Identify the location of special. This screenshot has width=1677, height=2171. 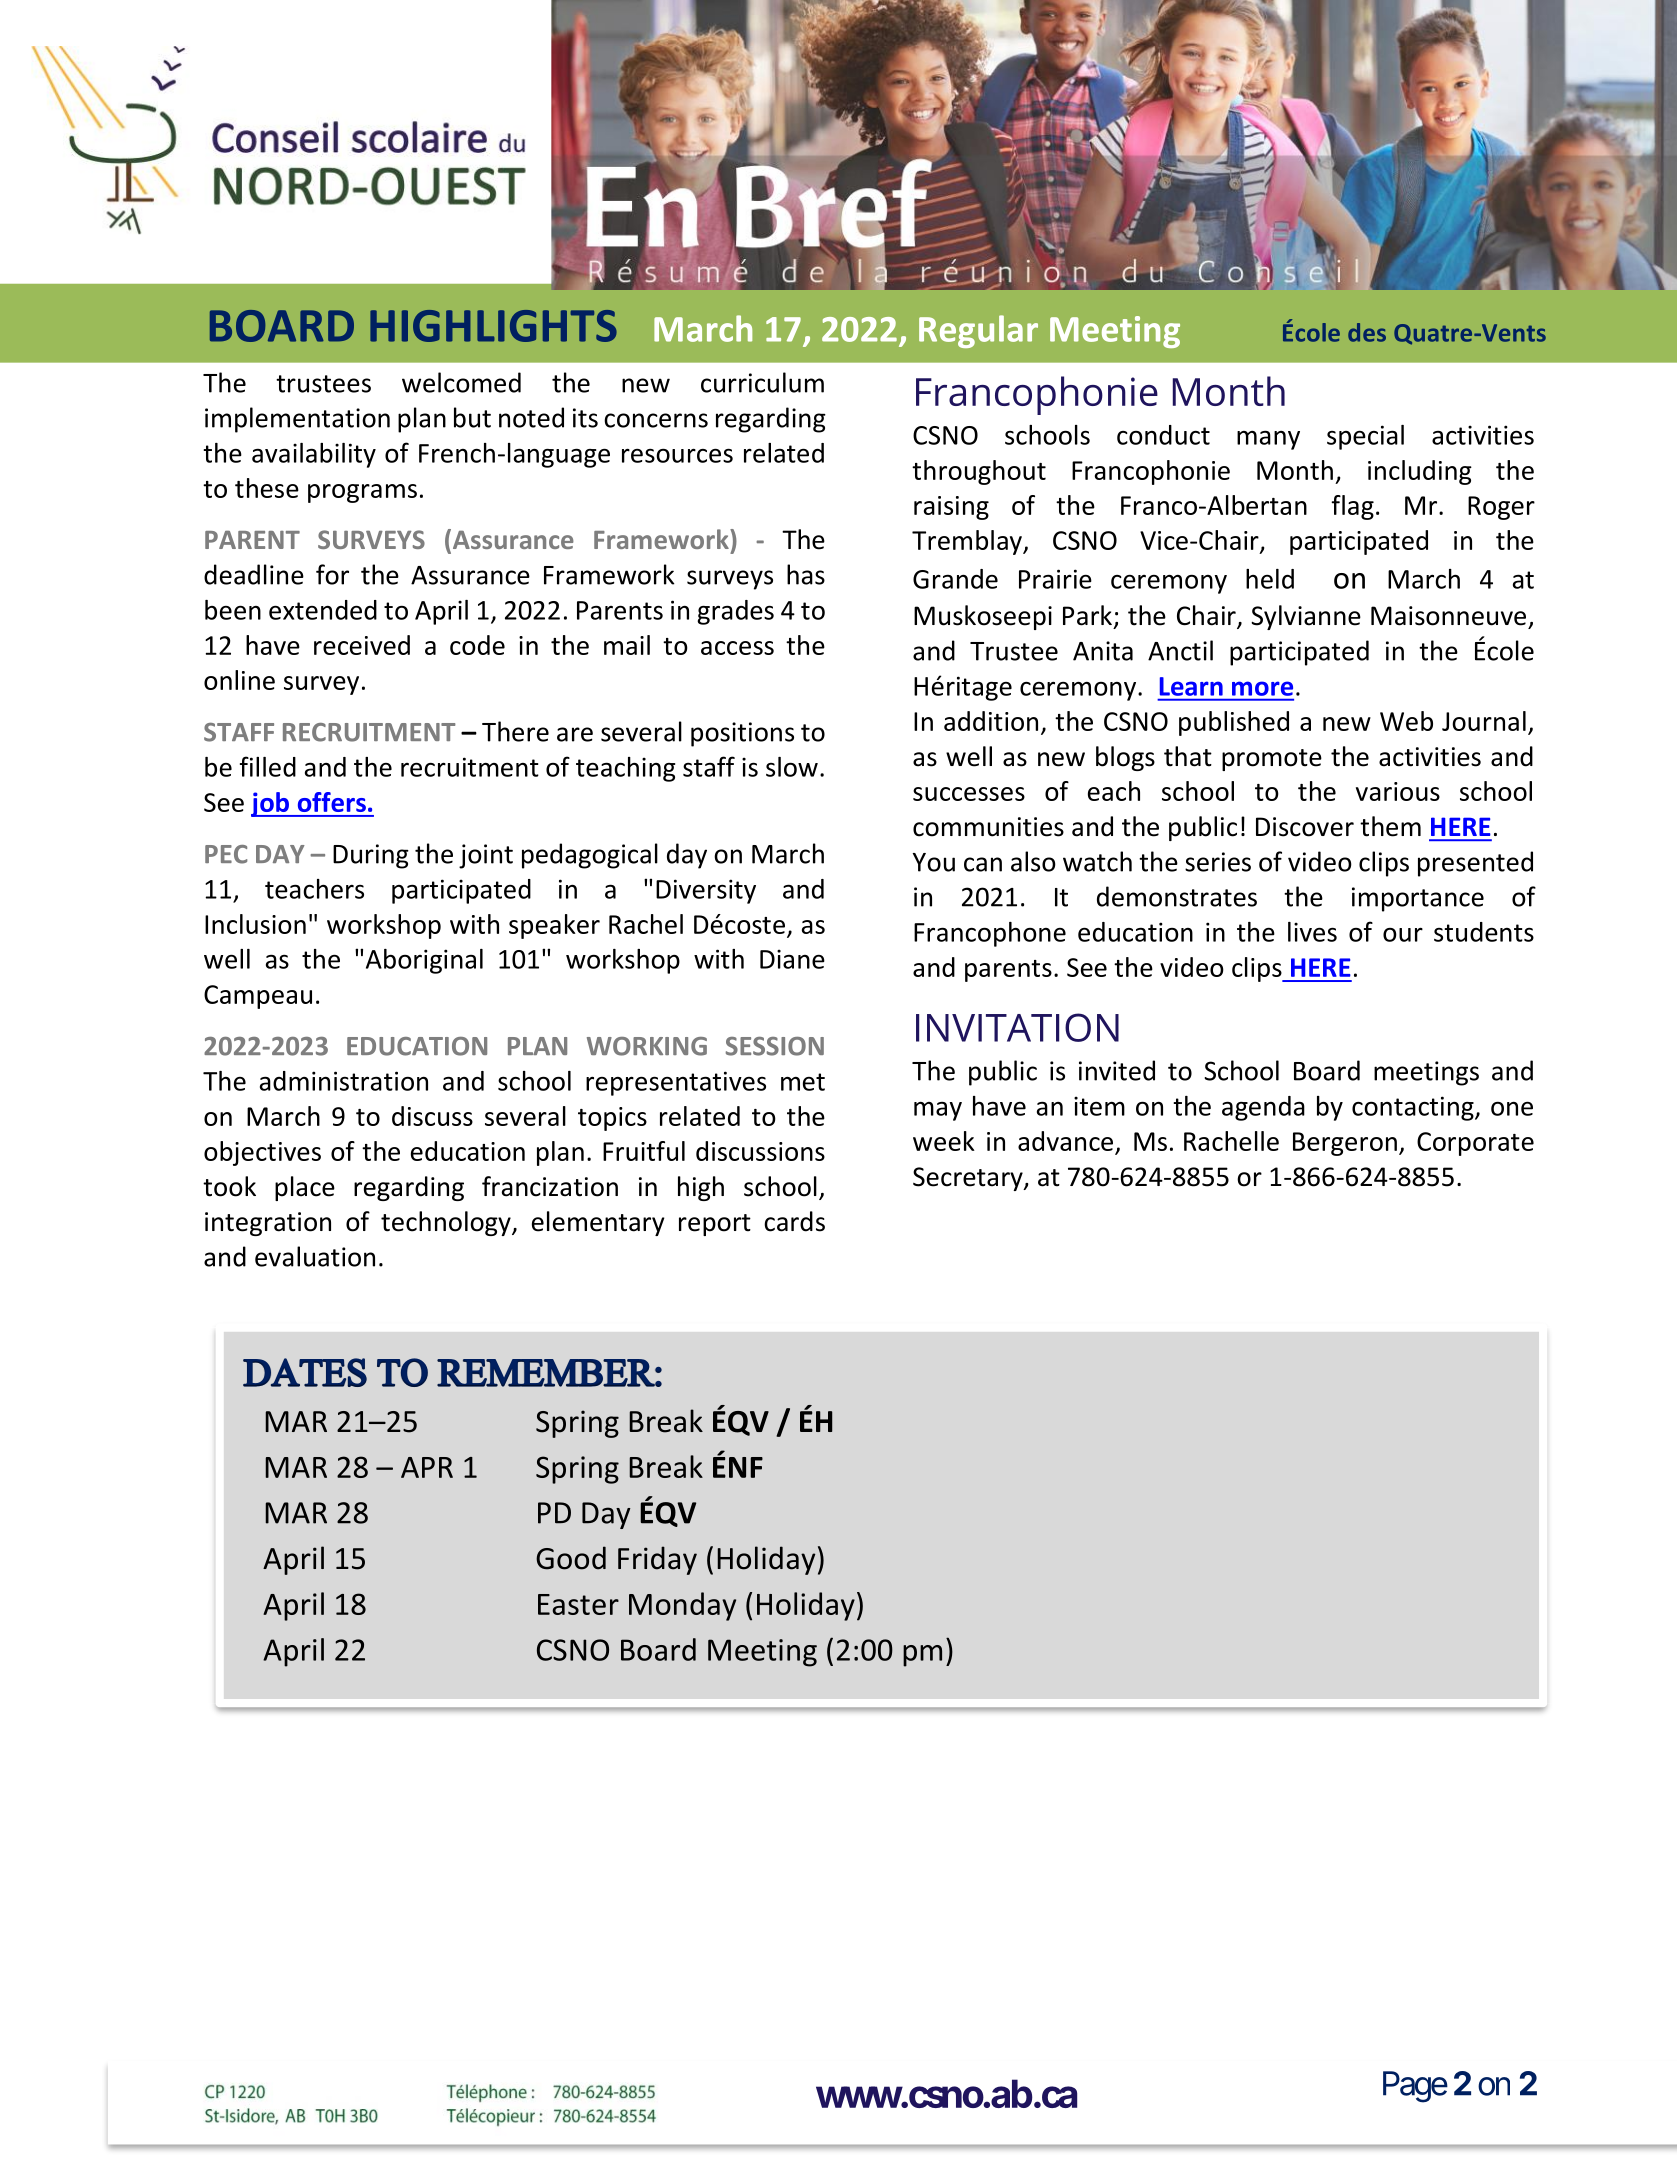
(1365, 437).
